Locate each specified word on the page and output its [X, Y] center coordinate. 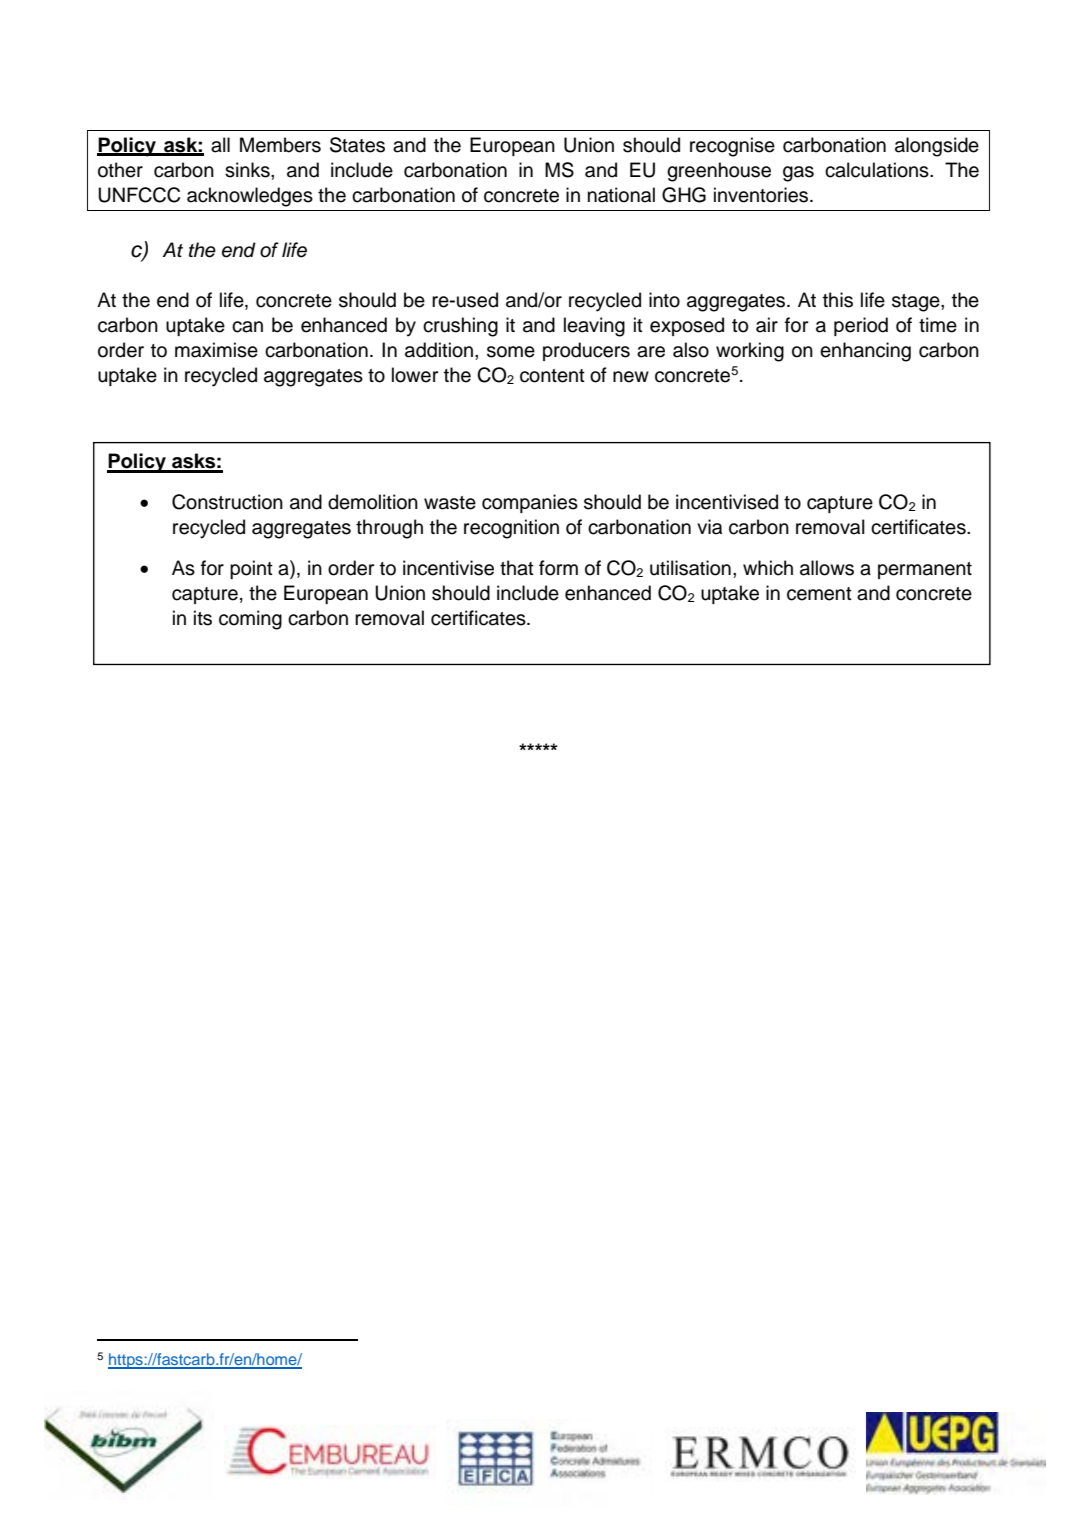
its [203, 618]
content [552, 376]
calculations [878, 170]
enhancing [865, 352]
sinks [248, 170]
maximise [216, 350]
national [621, 195]
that [517, 568]
